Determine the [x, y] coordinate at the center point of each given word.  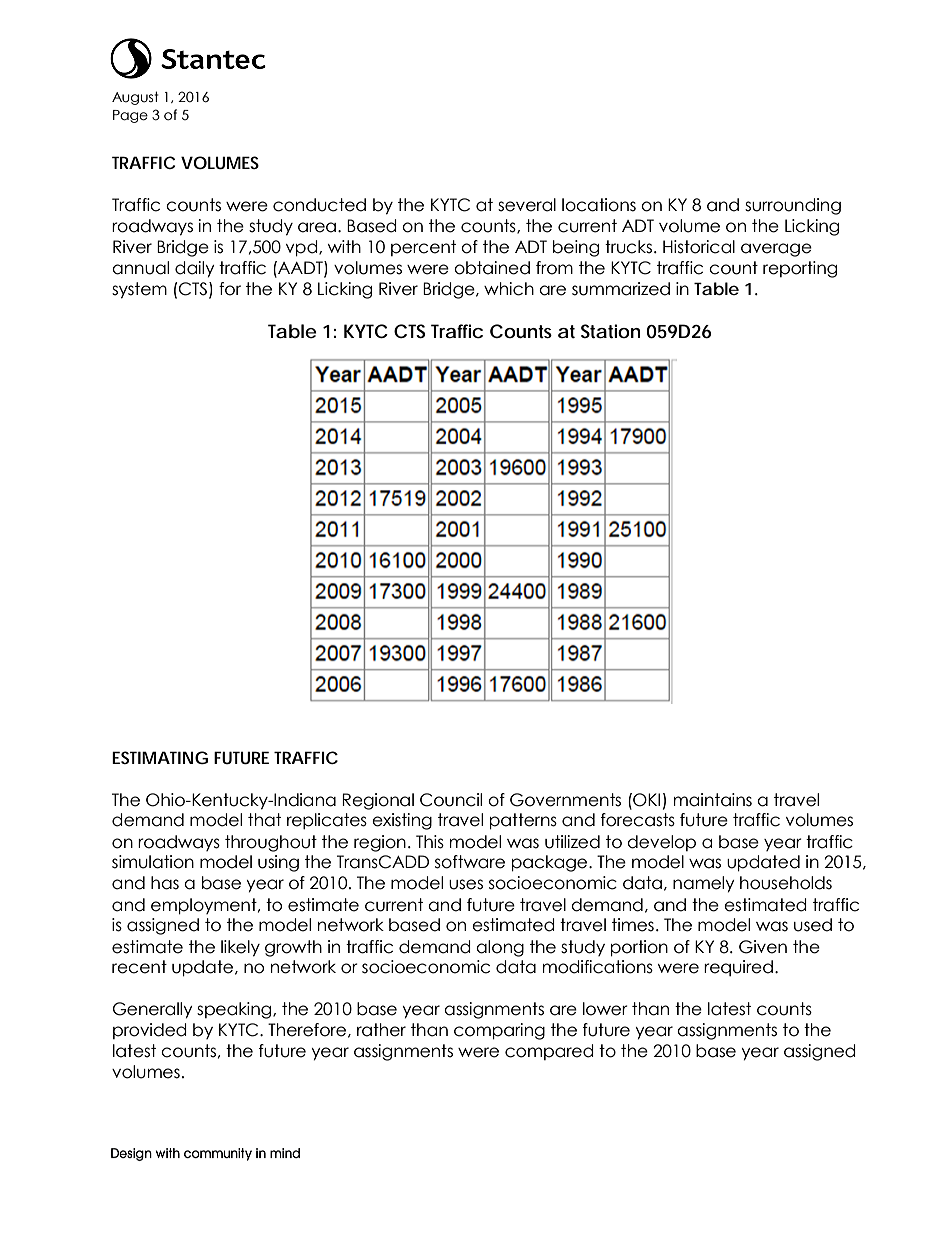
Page [130, 116]
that [264, 820]
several [527, 205]
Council [451, 800]
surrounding [793, 206]
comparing [499, 1031]
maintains [713, 800]
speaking [235, 1010]
